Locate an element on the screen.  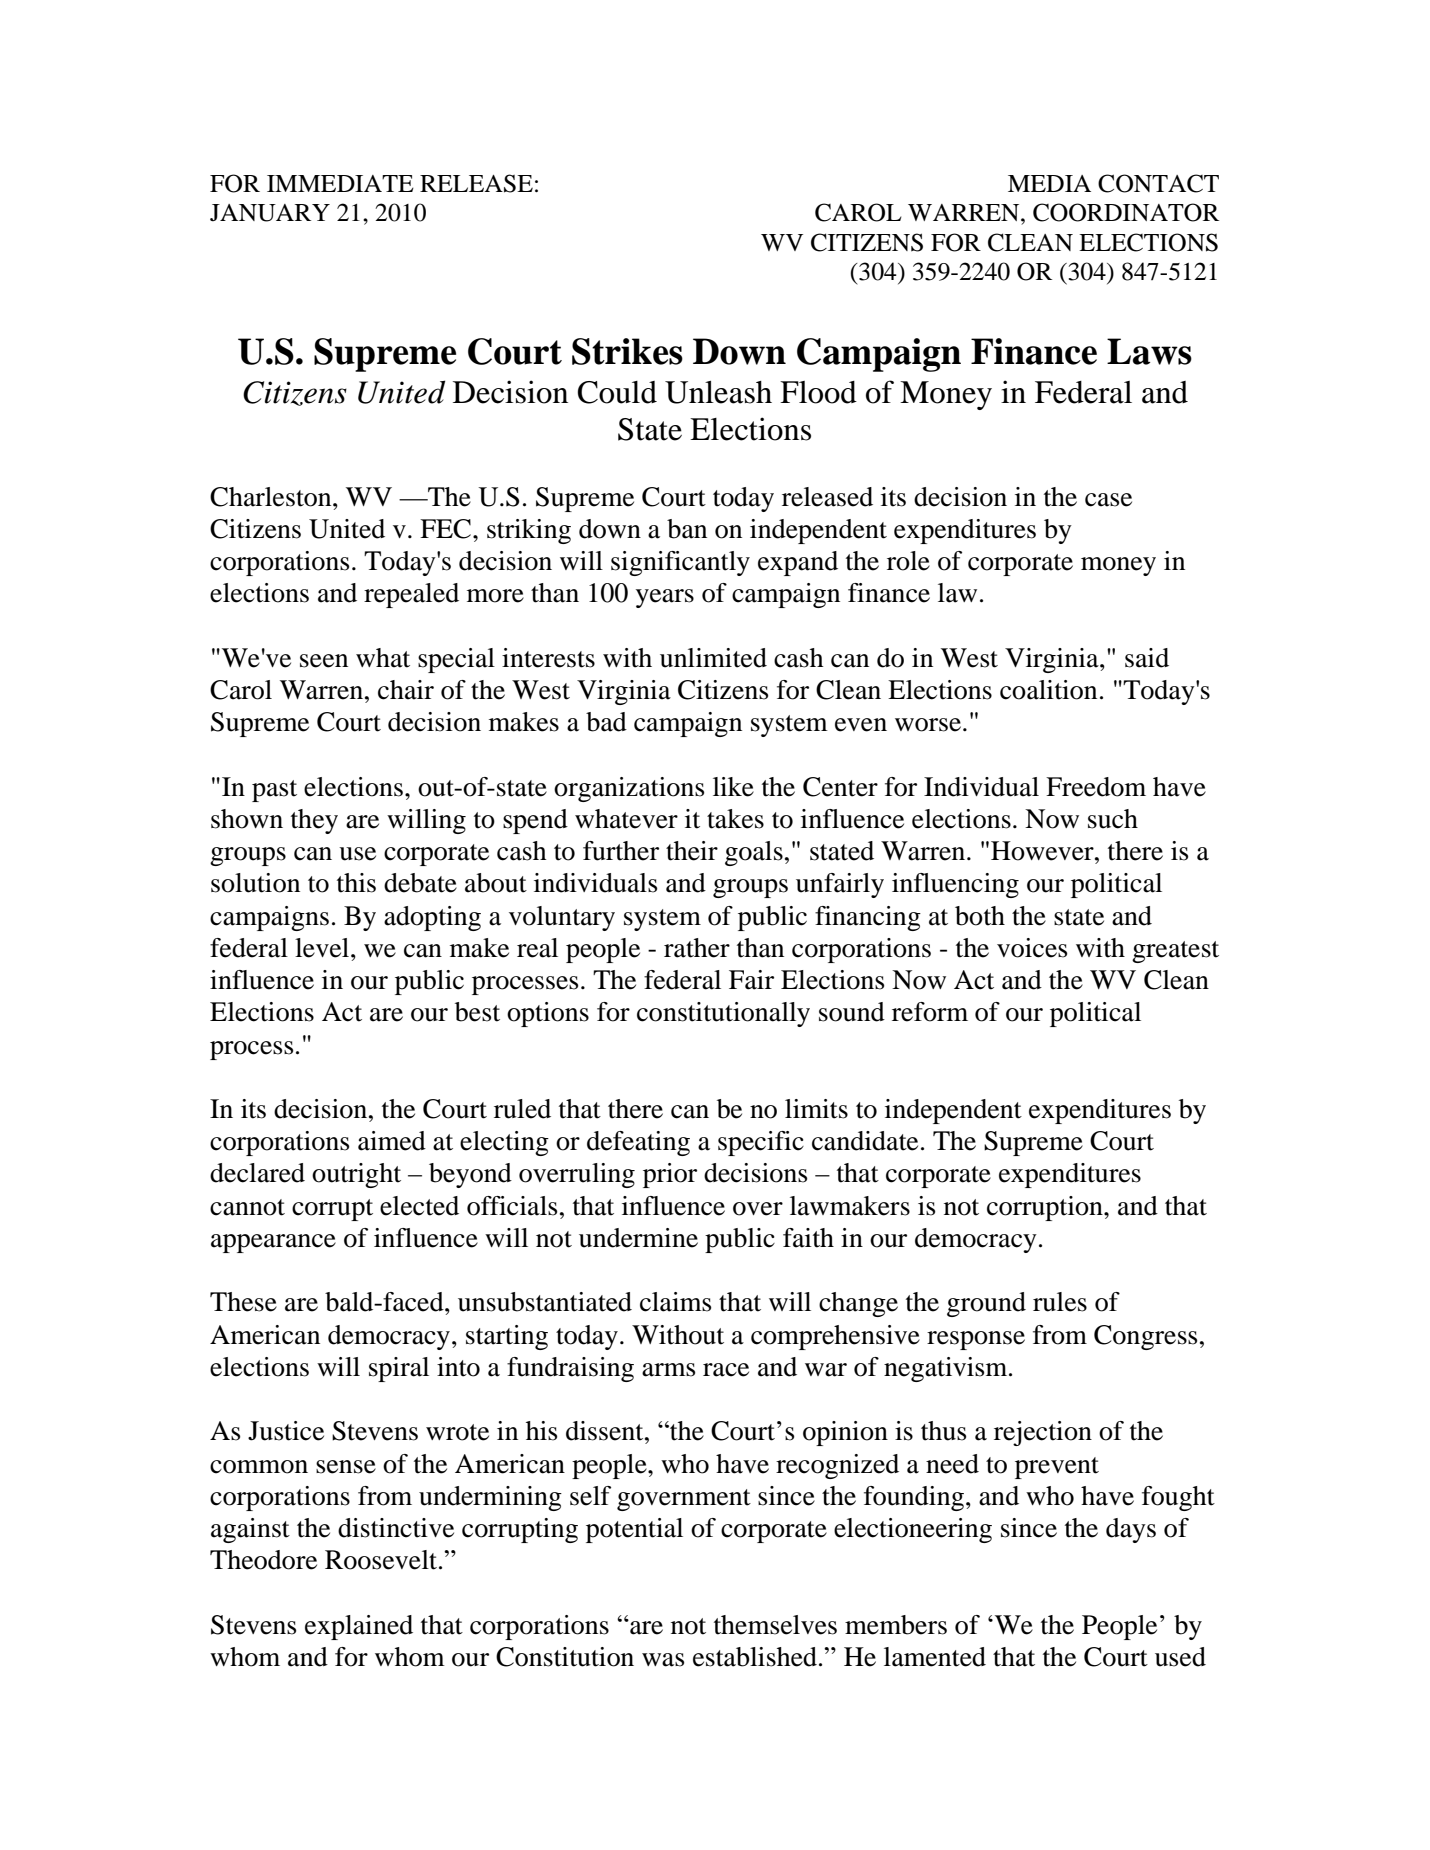
repealed is located at coordinates (411, 595).
